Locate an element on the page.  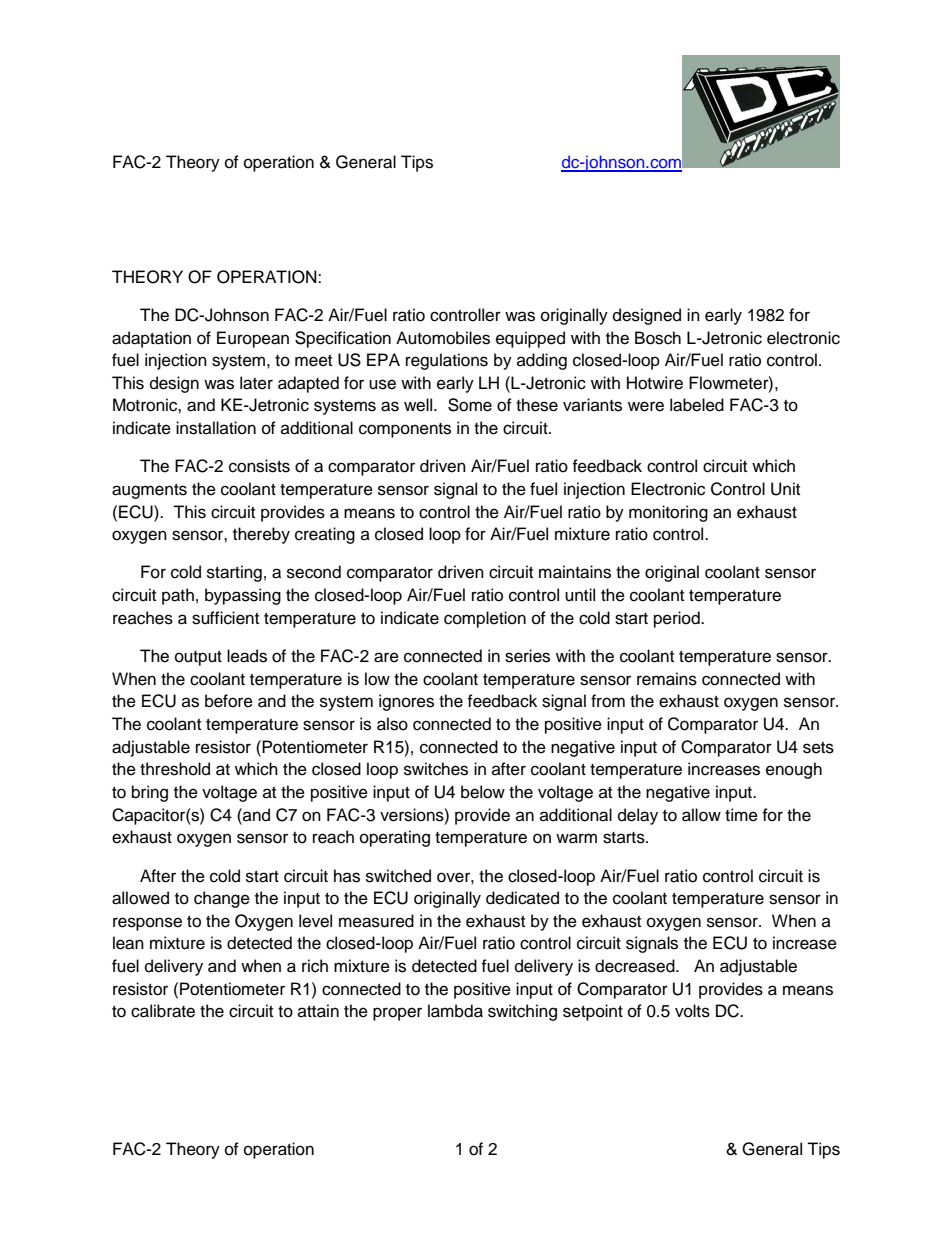
threshold is located at coordinates (175, 769).
